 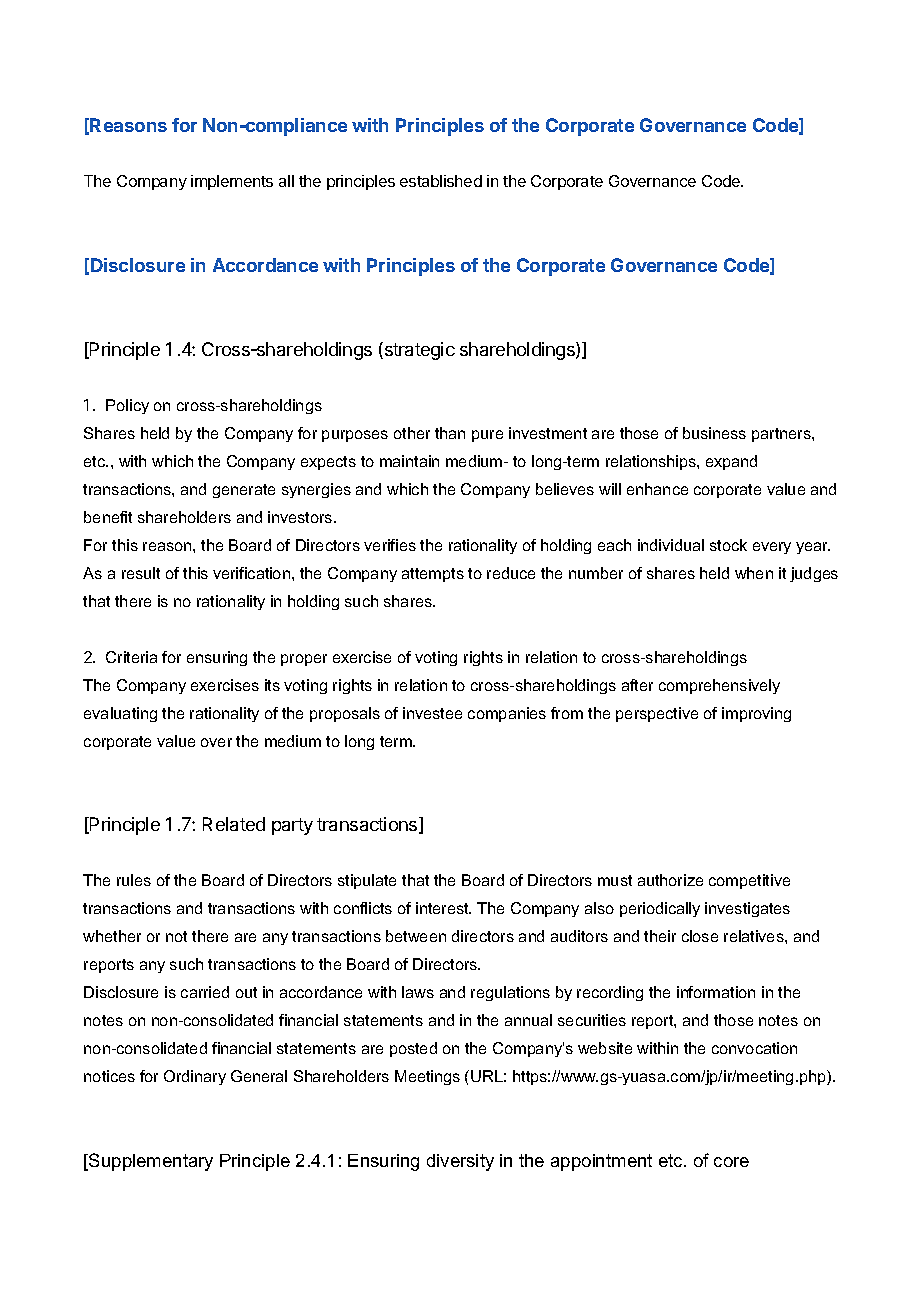 I want to click on Criteria, so click(x=131, y=657).
